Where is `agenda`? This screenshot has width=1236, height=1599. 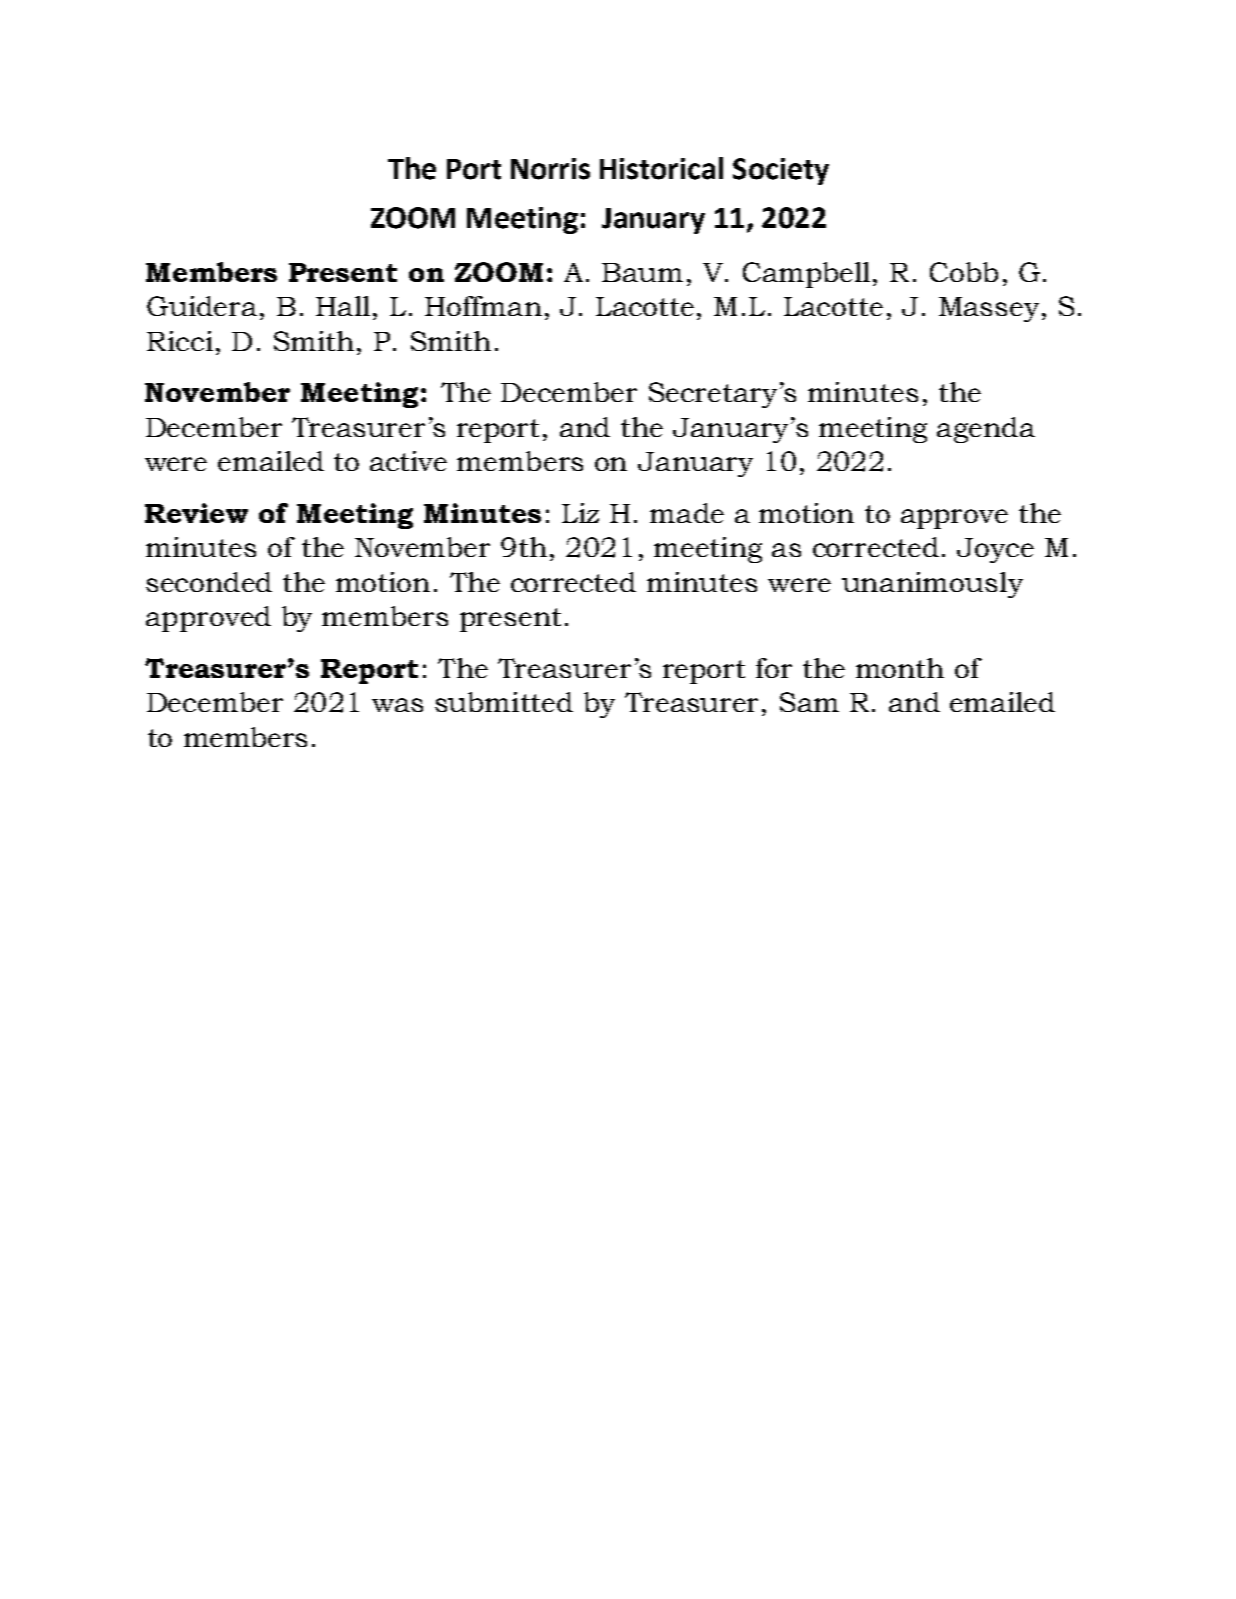 agenda is located at coordinates (986, 430).
